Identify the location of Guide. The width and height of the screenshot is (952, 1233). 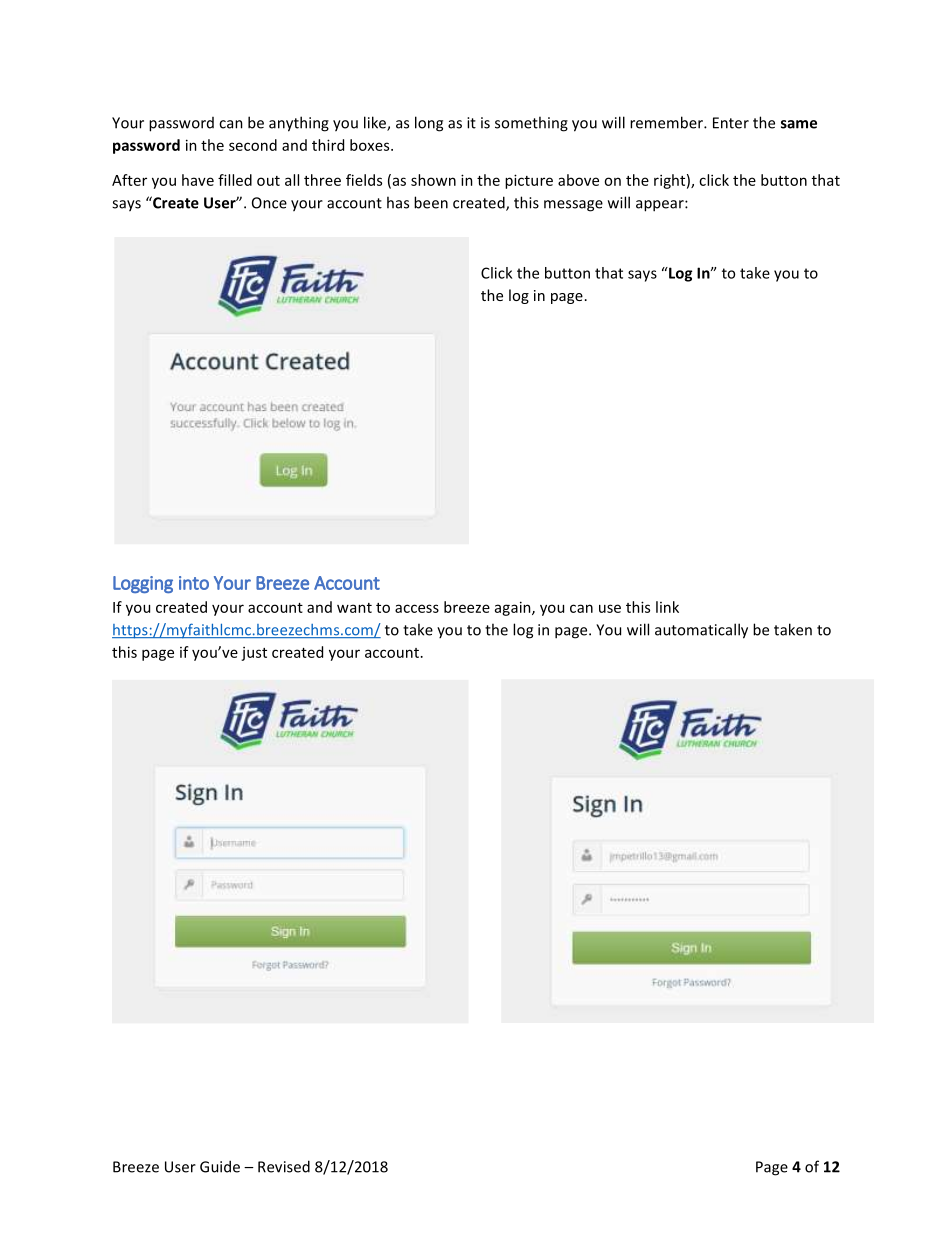
(220, 1166).
